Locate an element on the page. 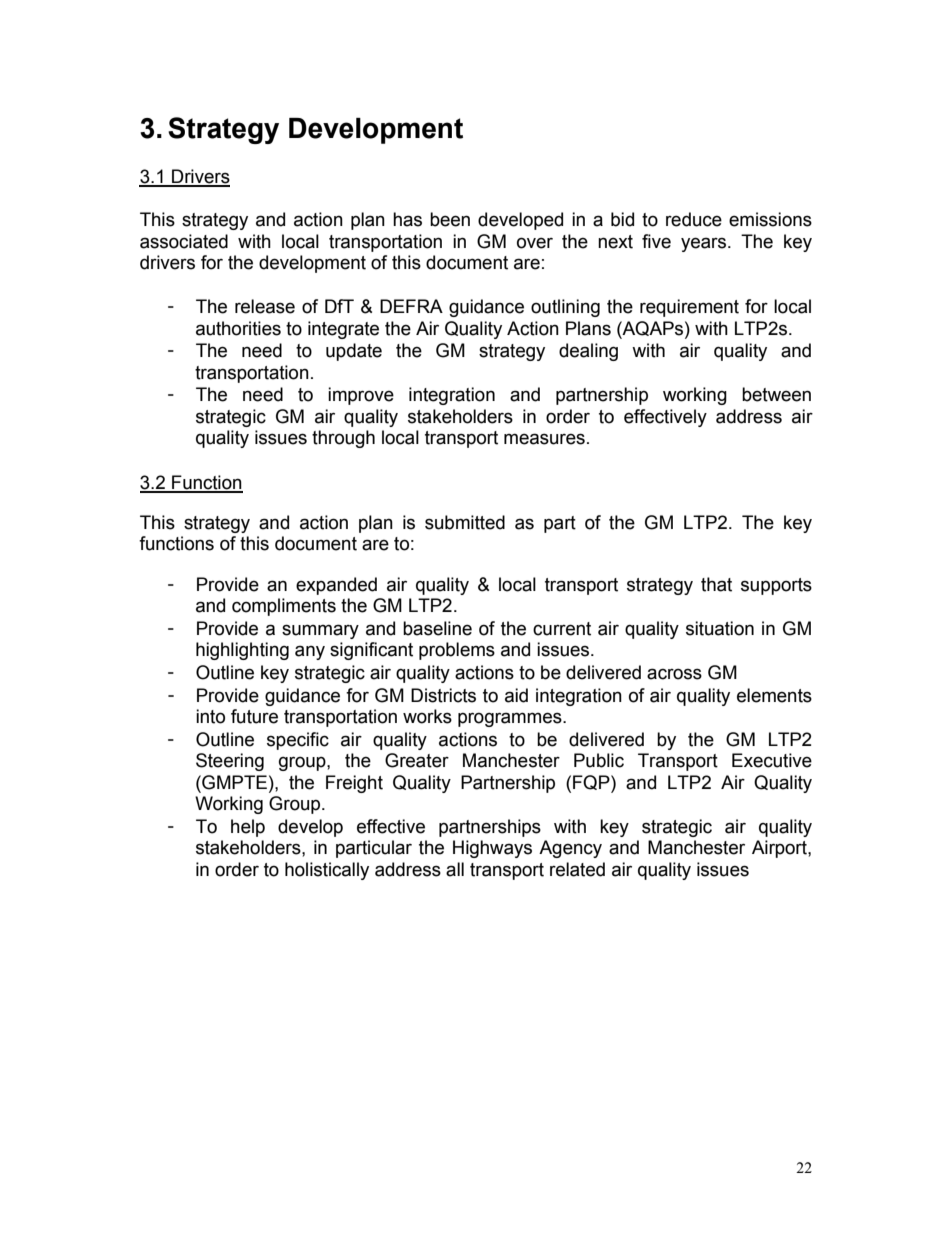 This page has width=952, height=1233. been is located at coordinates (450, 219).
